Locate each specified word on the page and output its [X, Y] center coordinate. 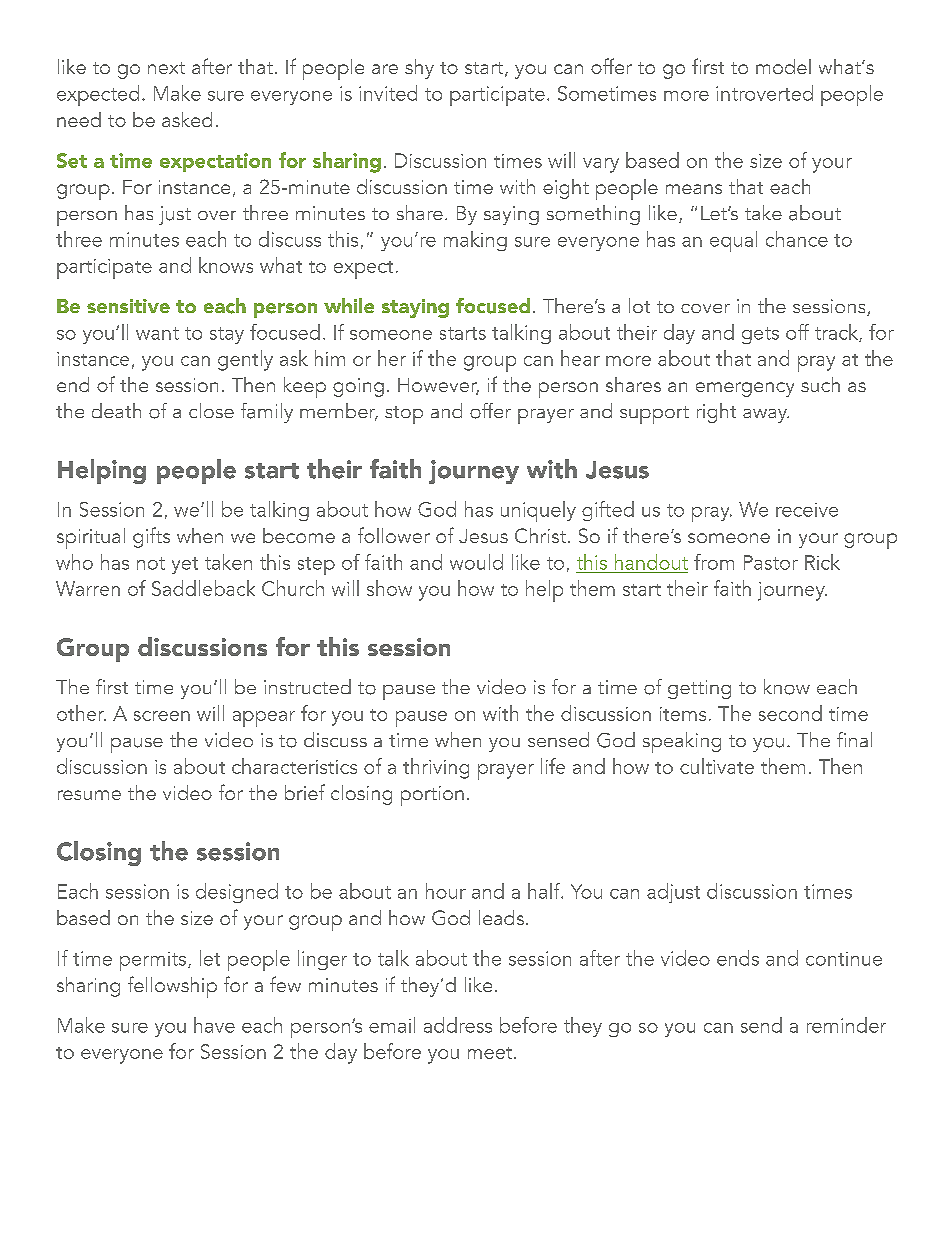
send [761, 1025]
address [458, 1025]
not [151, 563]
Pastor [771, 562]
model [783, 66]
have [214, 1025]
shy [419, 69]
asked [187, 119]
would [476, 562]
